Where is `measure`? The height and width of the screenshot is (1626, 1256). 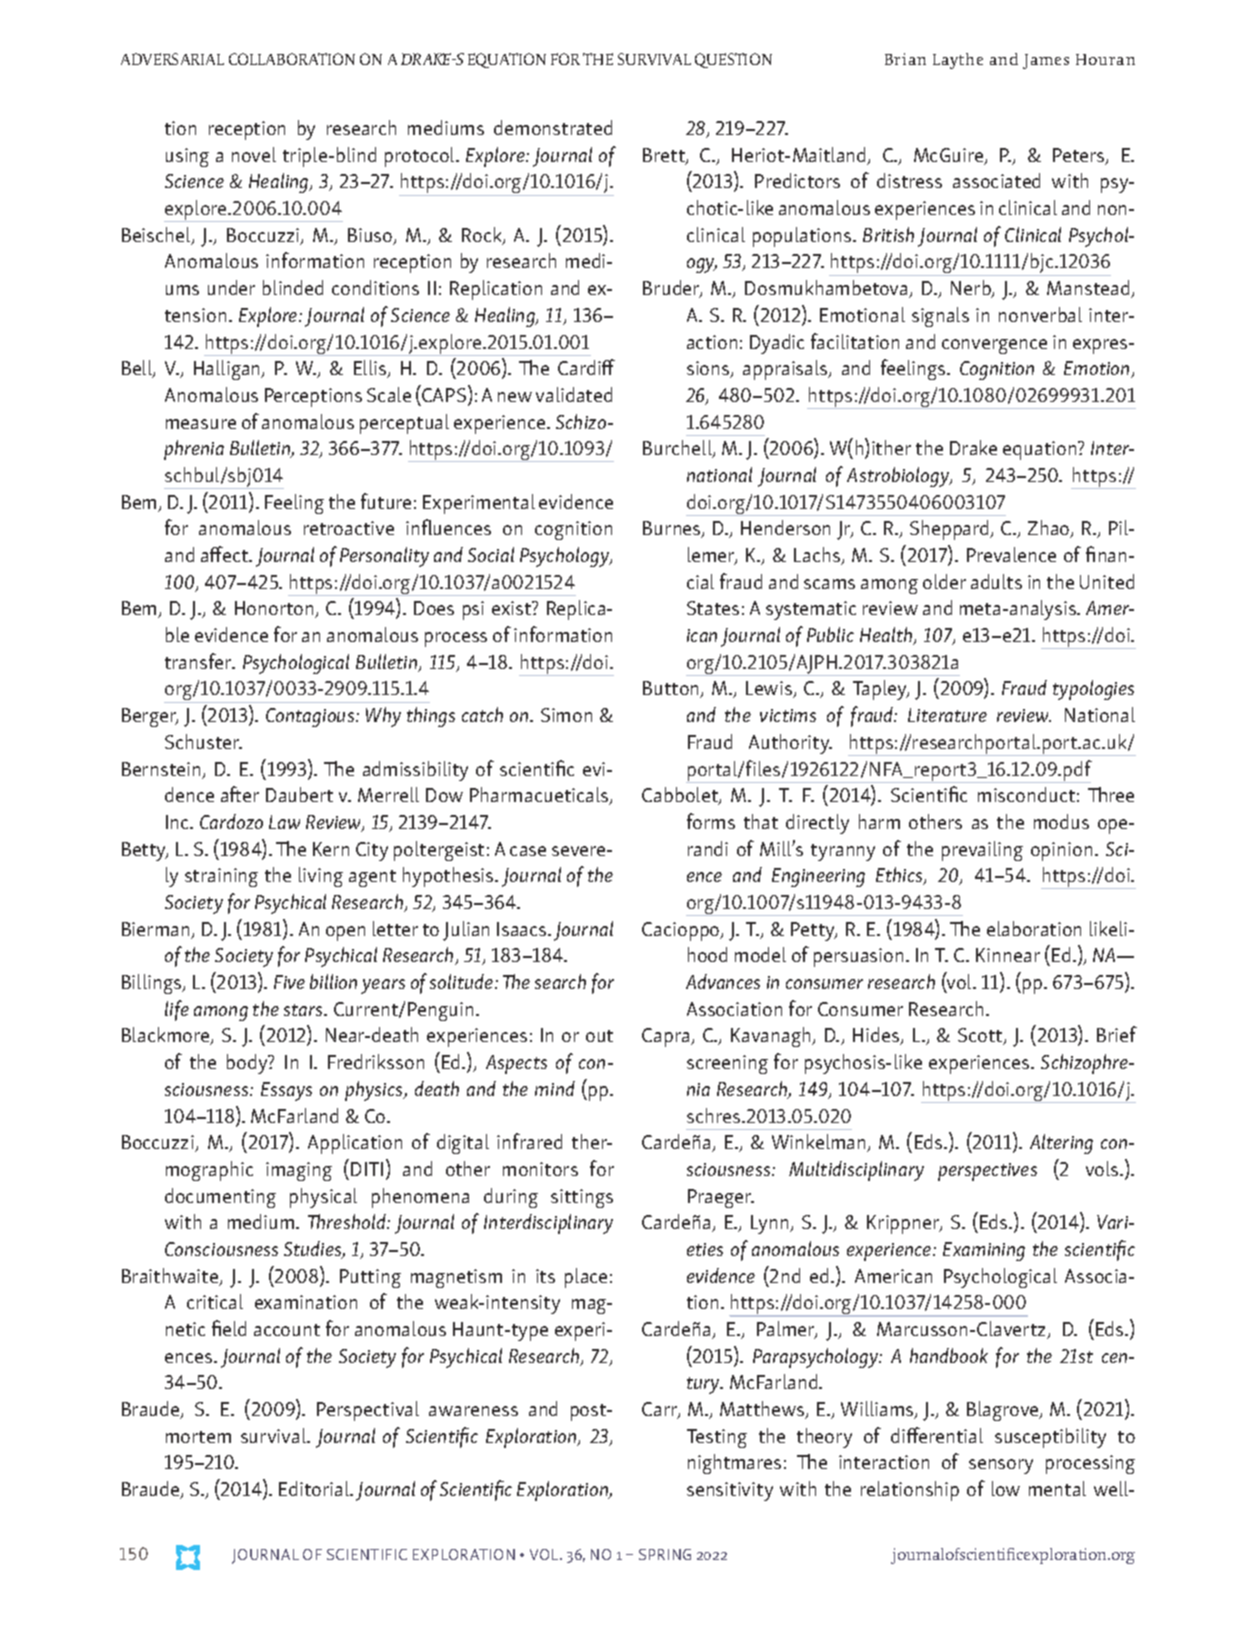
measure is located at coordinates (201, 424).
